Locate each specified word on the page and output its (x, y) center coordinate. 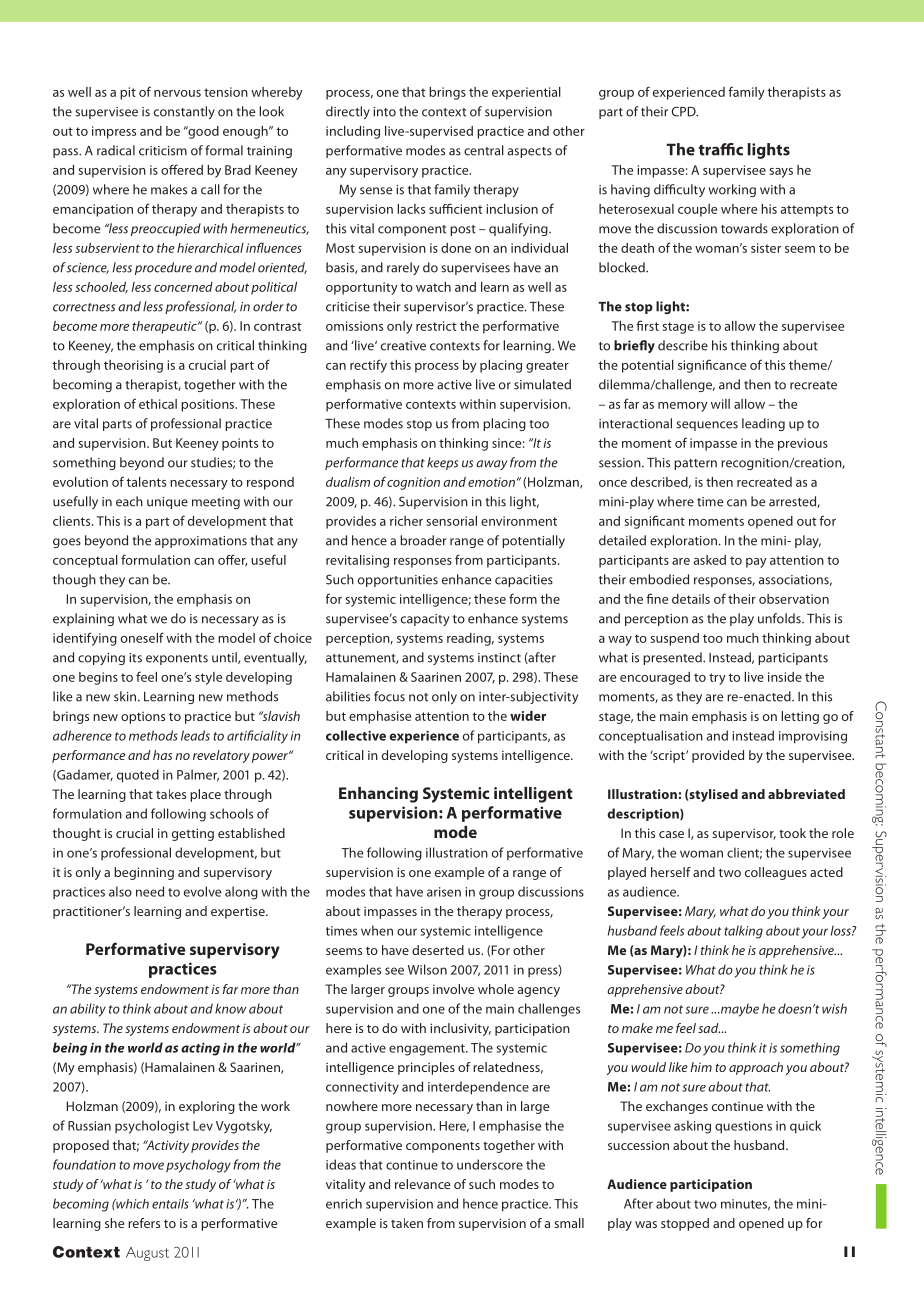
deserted (438, 950)
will (720, 404)
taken (407, 1223)
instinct (499, 658)
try (717, 679)
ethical (158, 404)
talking (743, 932)
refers (144, 1223)
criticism (163, 151)
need (150, 891)
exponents (177, 659)
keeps (442, 463)
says (781, 173)
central (484, 150)
